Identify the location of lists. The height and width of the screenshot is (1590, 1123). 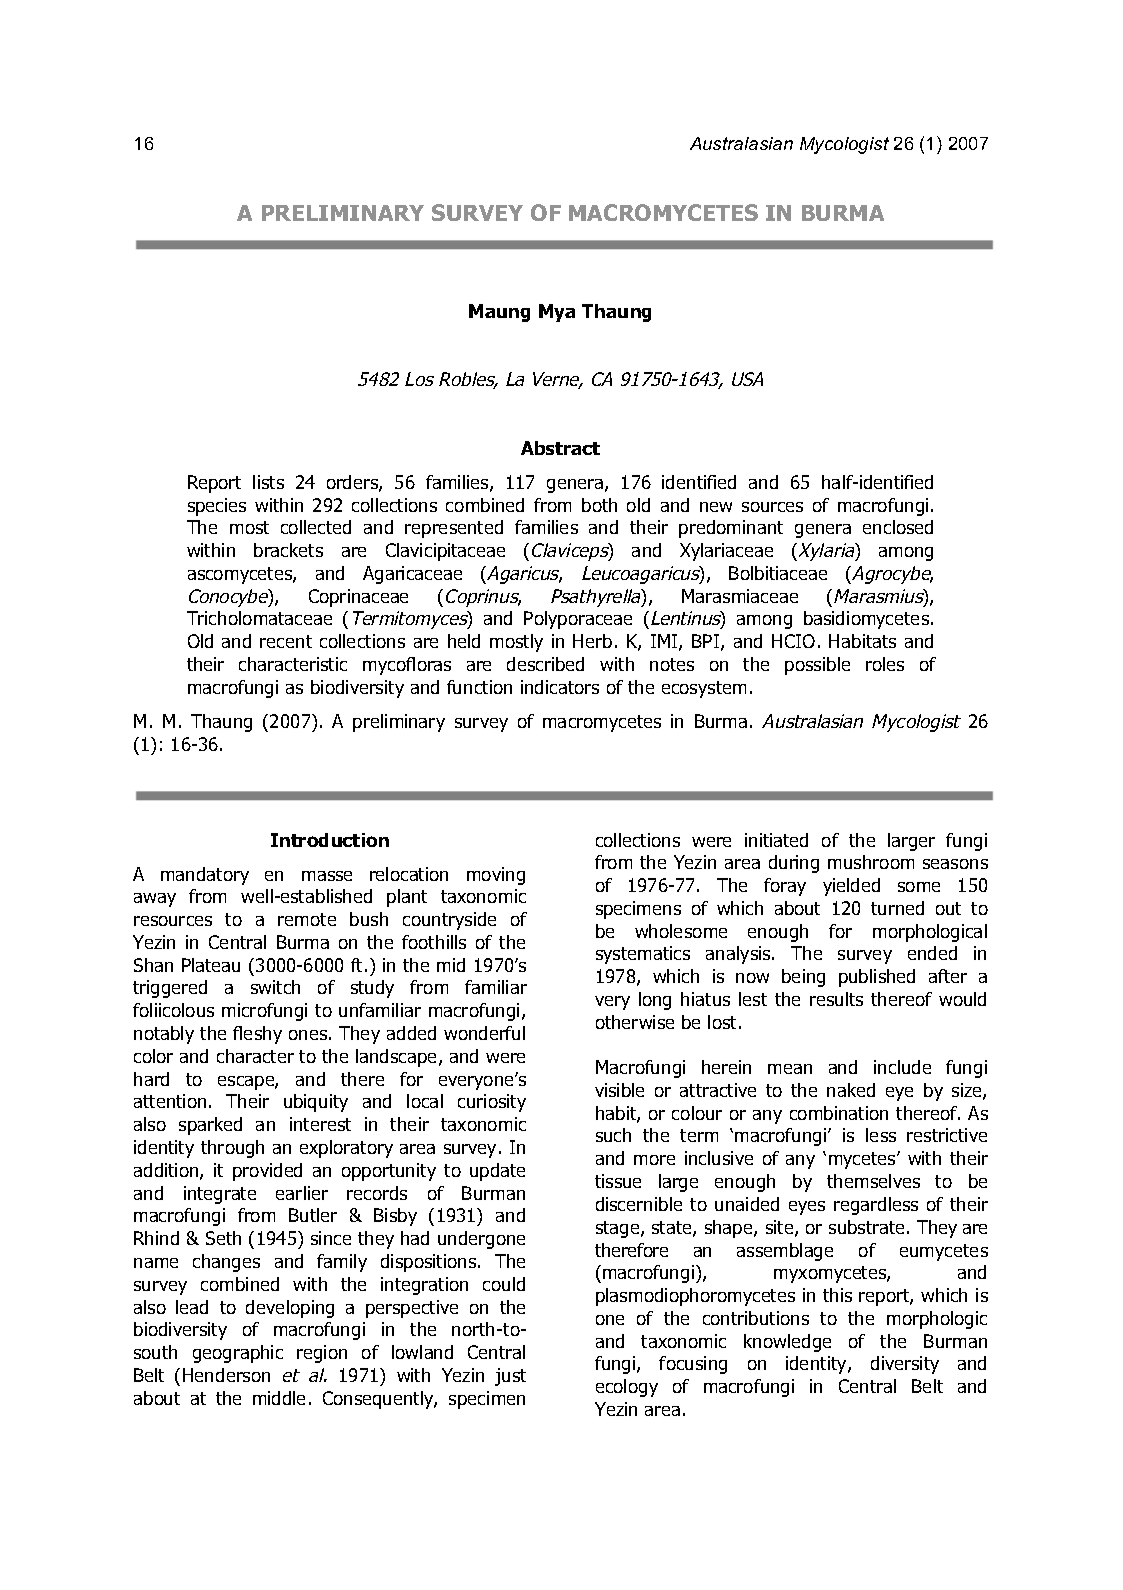
(268, 482).
